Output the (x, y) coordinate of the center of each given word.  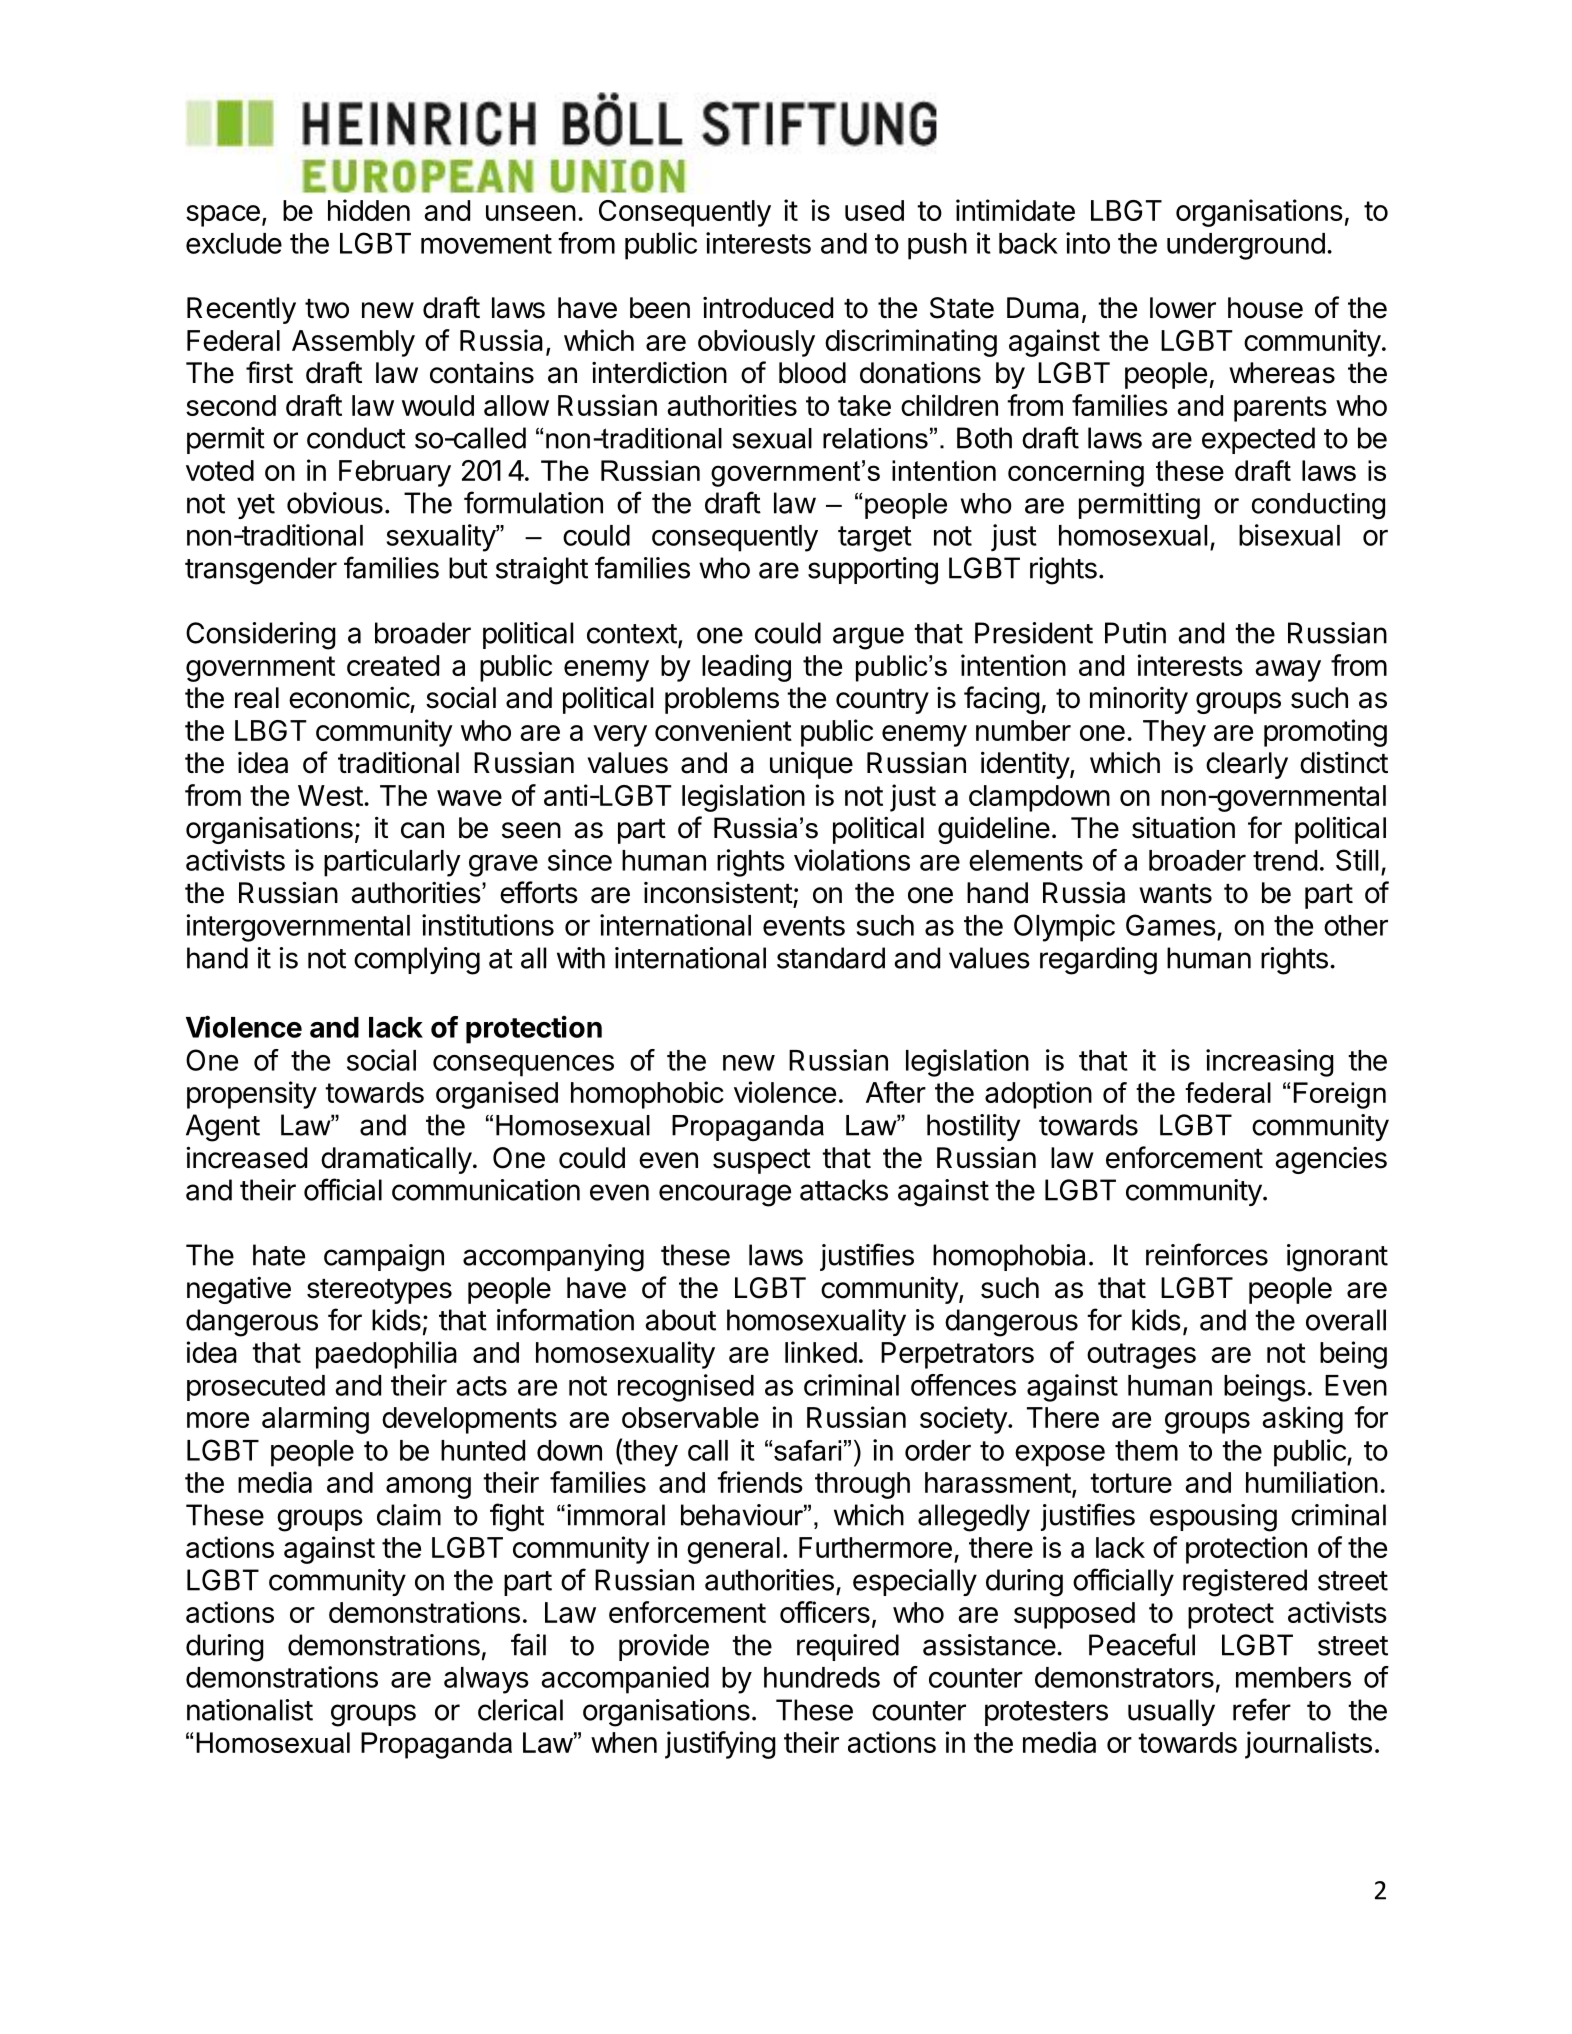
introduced (768, 308)
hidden (369, 210)
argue (868, 638)
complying (417, 961)
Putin (1135, 633)
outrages (1141, 1356)
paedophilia (386, 1355)
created (393, 665)
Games (1171, 925)
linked (821, 1352)
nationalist (250, 1710)
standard (831, 958)
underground (1246, 246)
